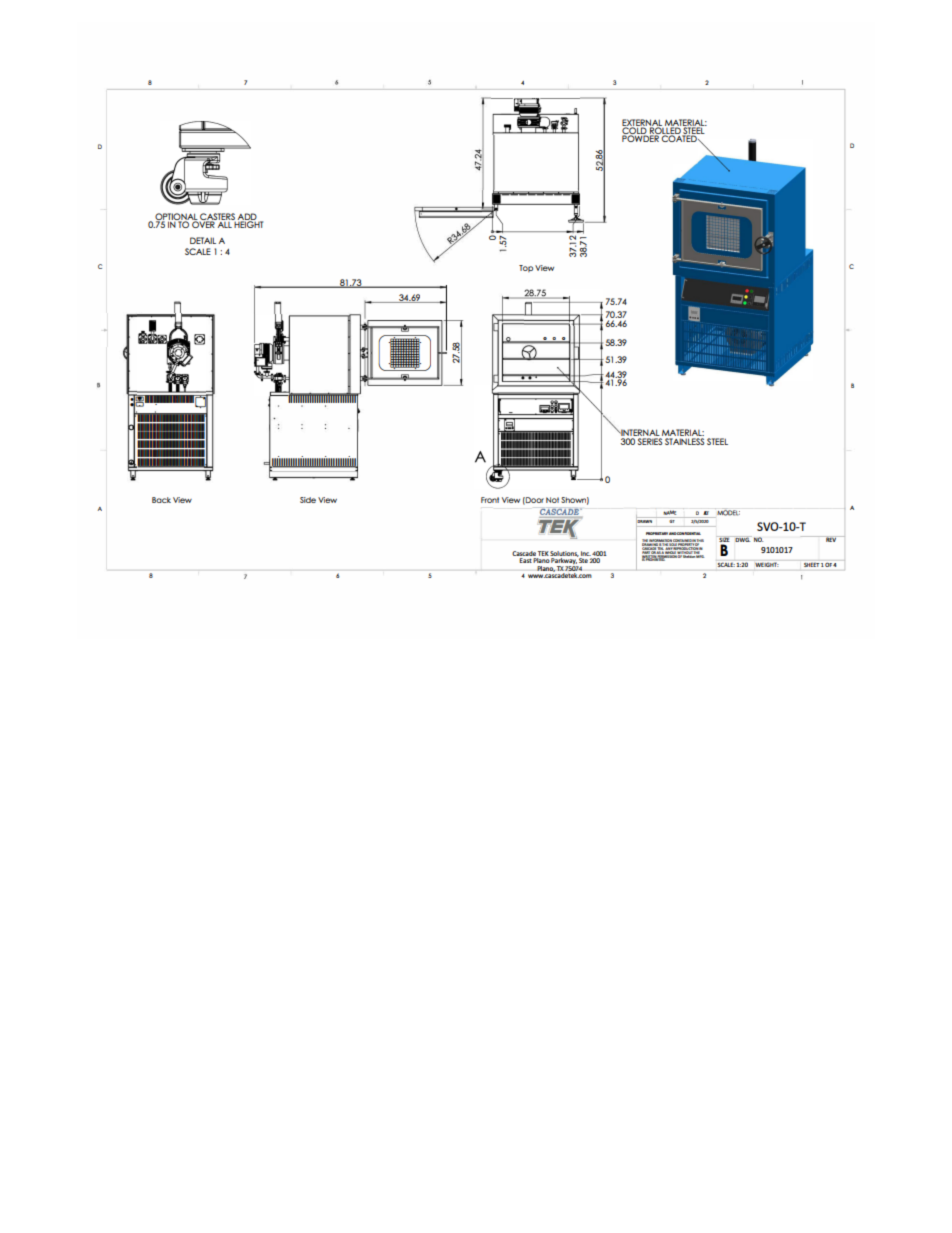 The image size is (952, 1233). I want to click on SERIES, so click(649, 440).
